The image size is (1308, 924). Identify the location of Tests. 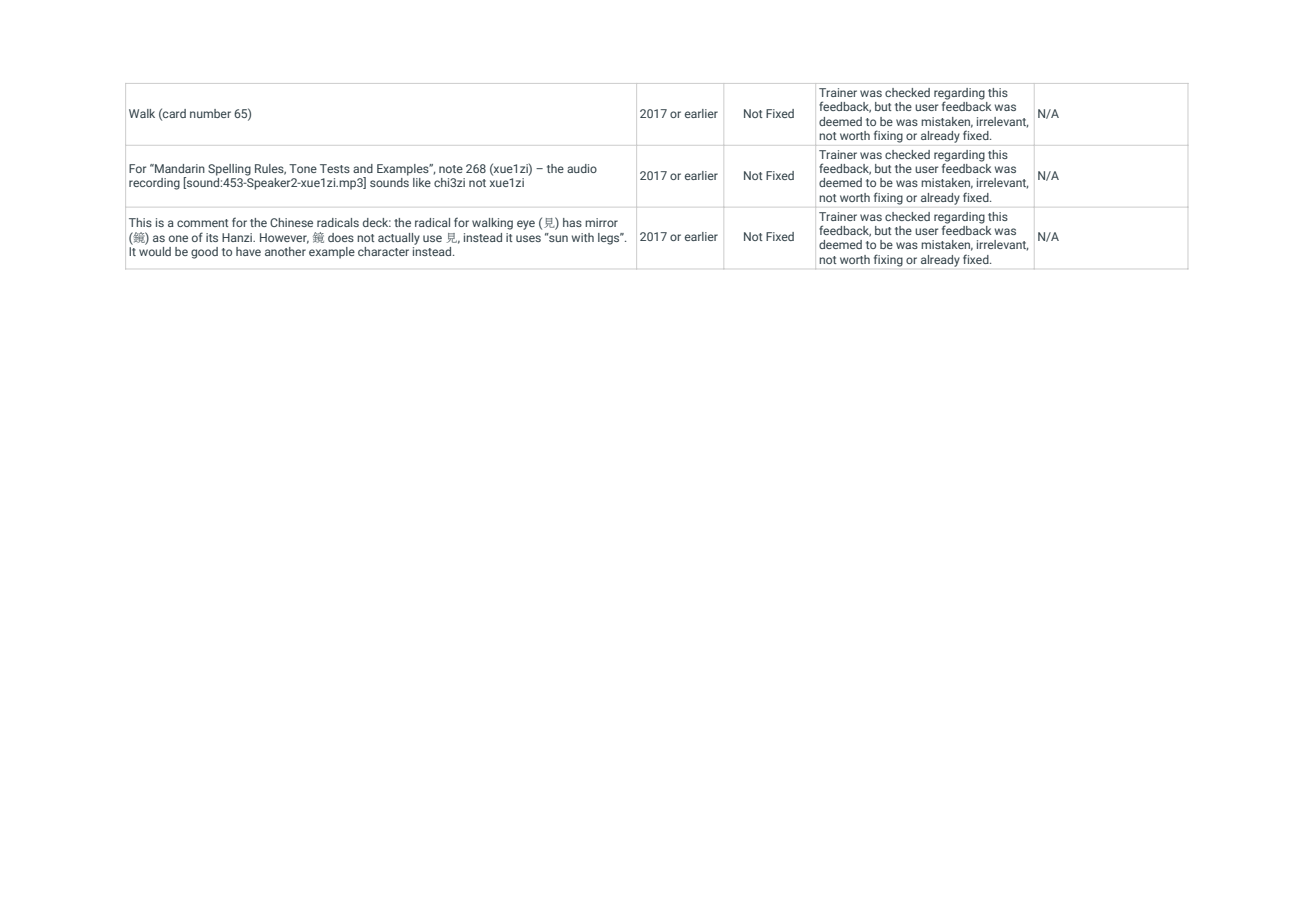
(335, 168).
